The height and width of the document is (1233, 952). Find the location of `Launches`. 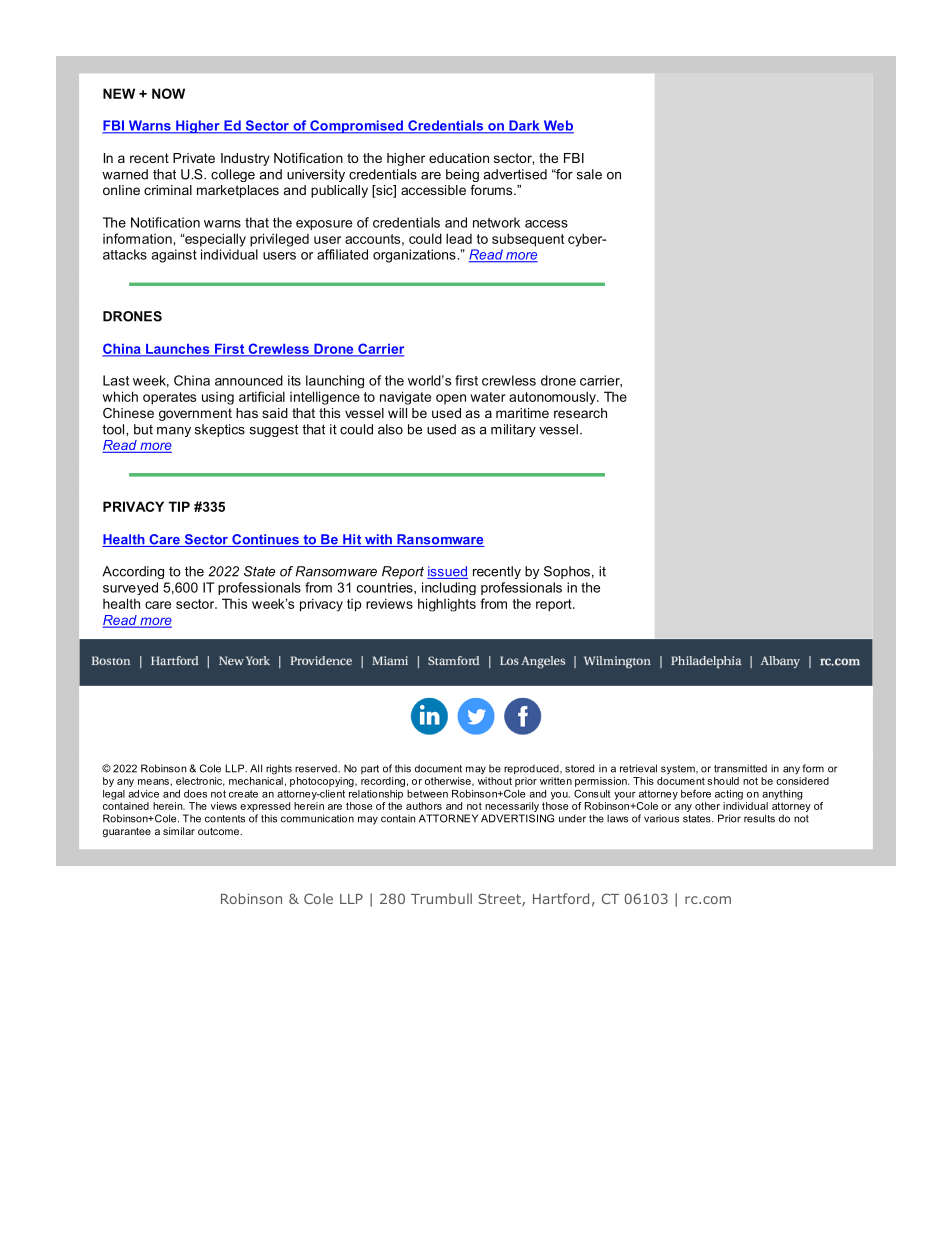

Launches is located at coordinates (178, 350).
